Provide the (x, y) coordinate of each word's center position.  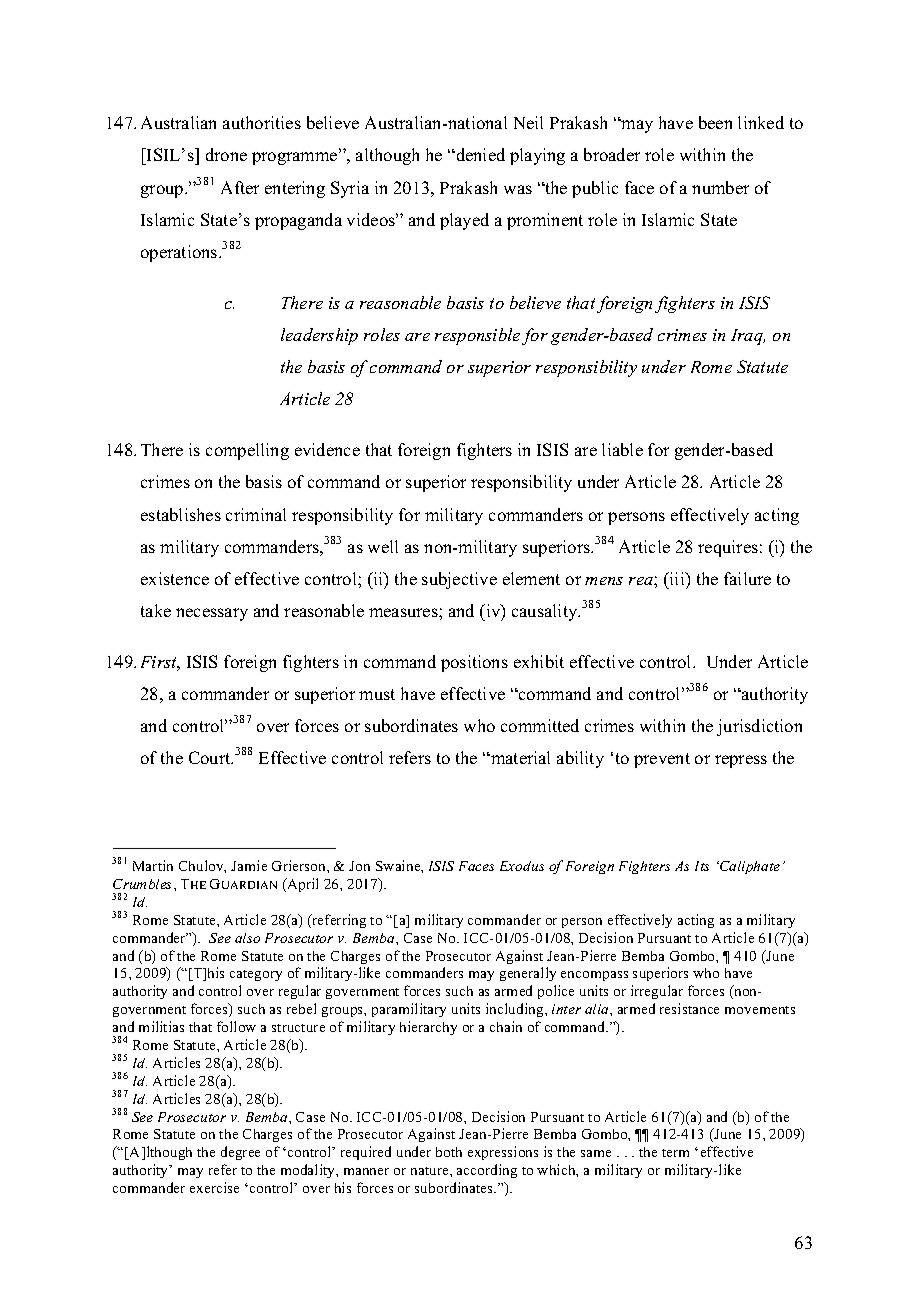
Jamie (249, 865)
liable (622, 449)
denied (479, 154)
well (383, 546)
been (715, 122)
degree (240, 1153)
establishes (181, 514)
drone (226, 154)
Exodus (522, 866)
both (449, 1152)
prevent (662, 760)
